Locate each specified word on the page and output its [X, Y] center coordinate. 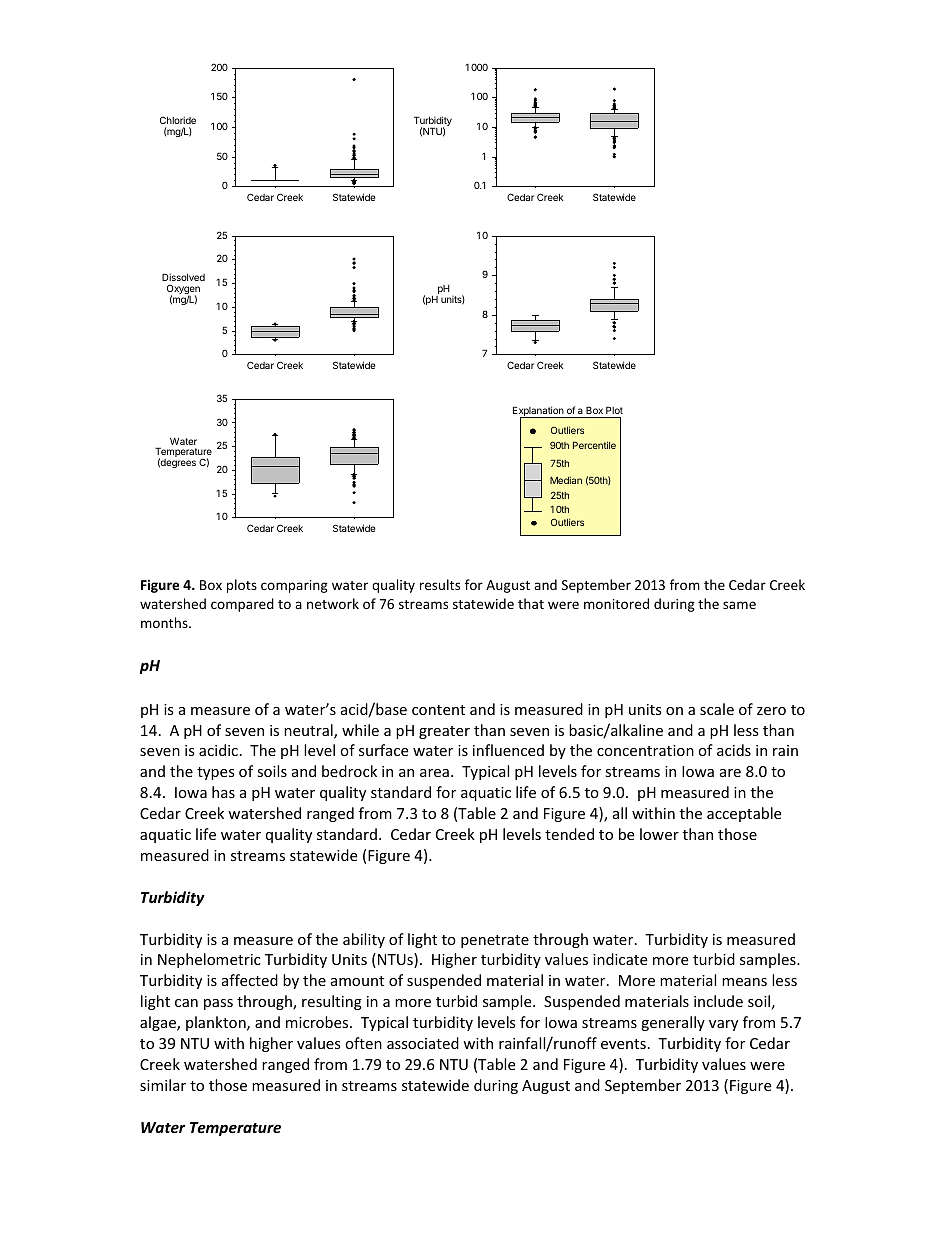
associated [423, 1043]
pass [218, 1004]
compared [242, 605]
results [440, 584]
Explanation [539, 412]
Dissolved [183, 279]
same [739, 605]
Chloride [178, 120]
